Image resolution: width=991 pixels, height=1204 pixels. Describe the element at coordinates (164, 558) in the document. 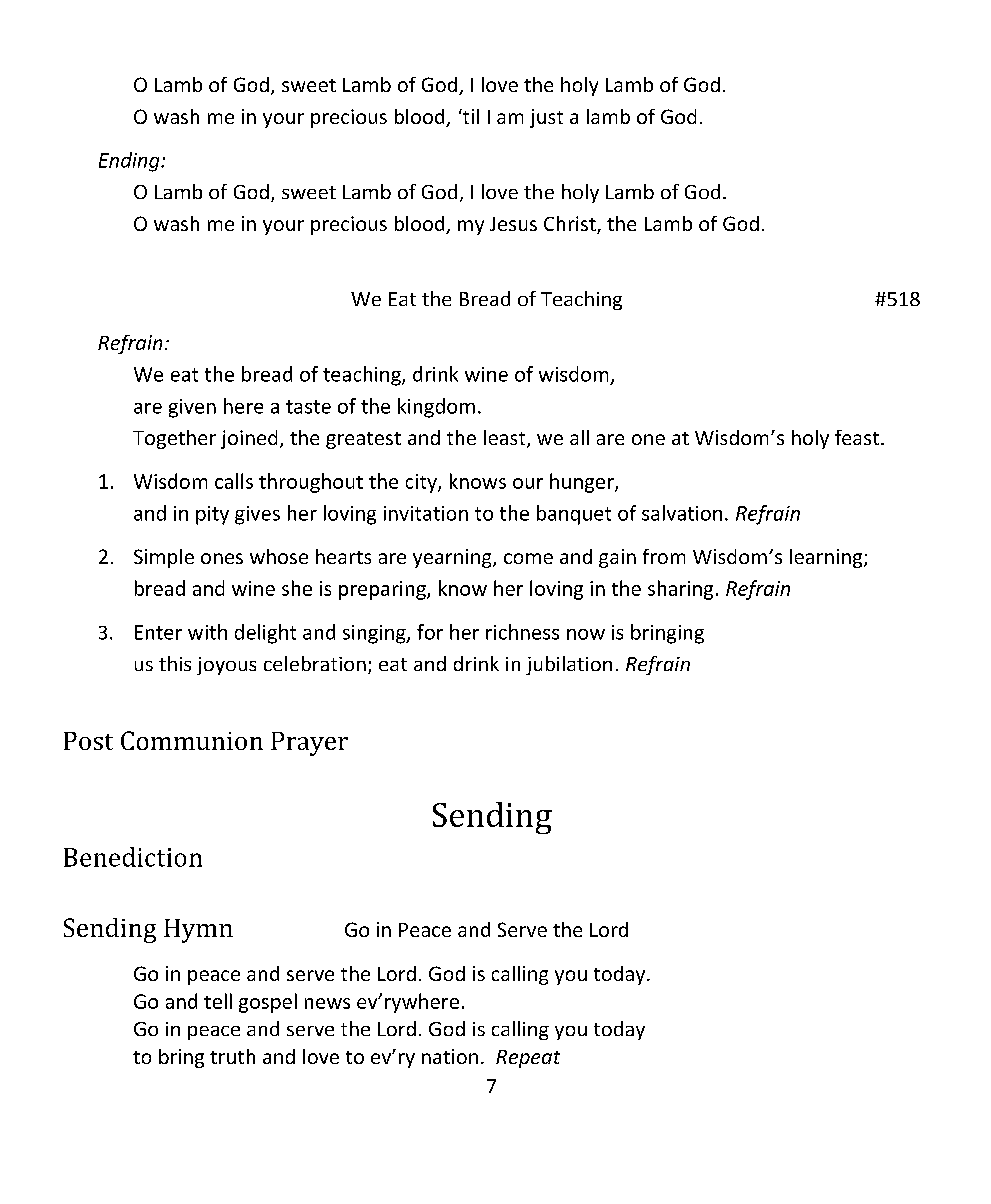

I see `Simple` at that location.
